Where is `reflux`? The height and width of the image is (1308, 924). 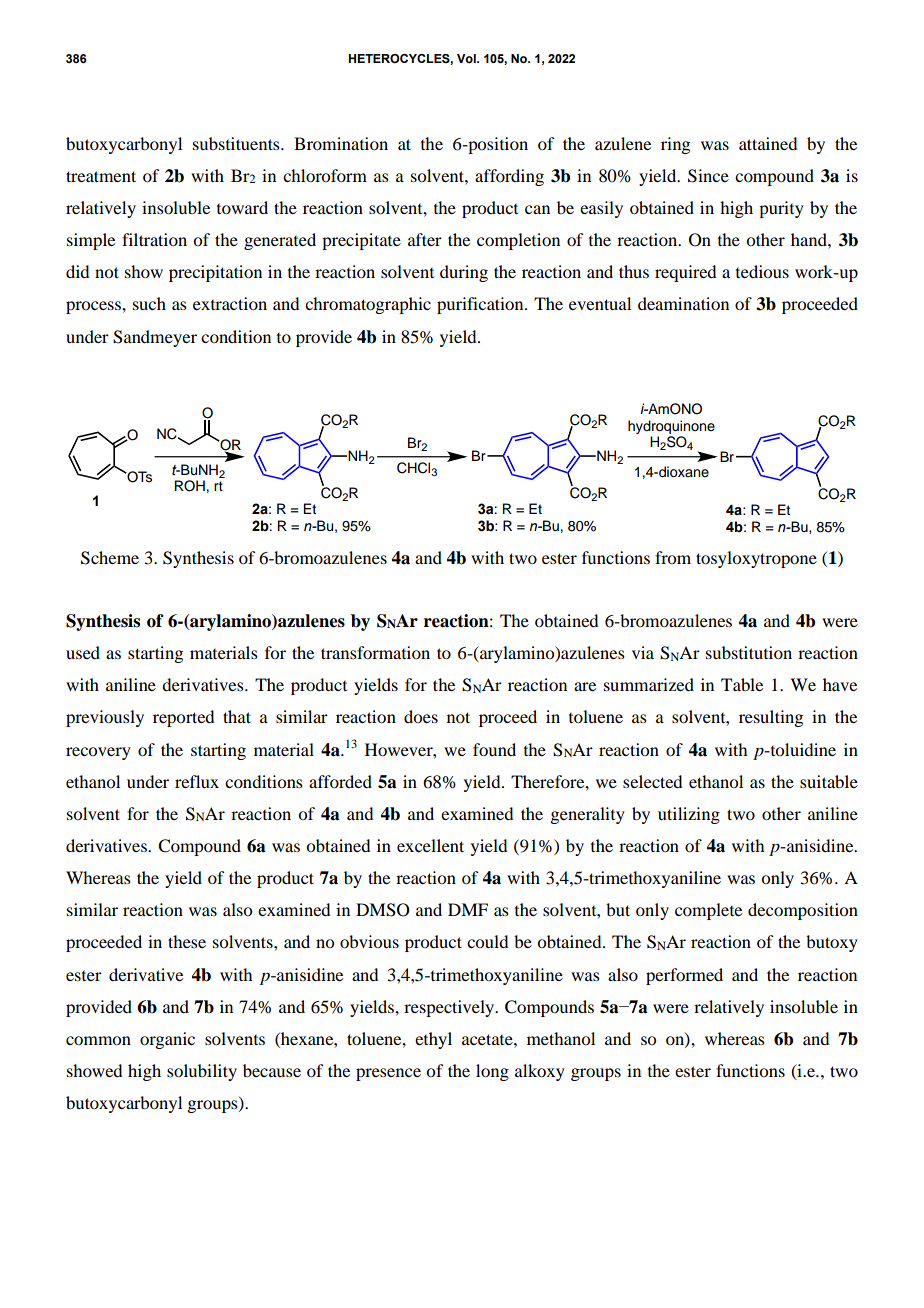
reflux is located at coordinates (197, 781).
